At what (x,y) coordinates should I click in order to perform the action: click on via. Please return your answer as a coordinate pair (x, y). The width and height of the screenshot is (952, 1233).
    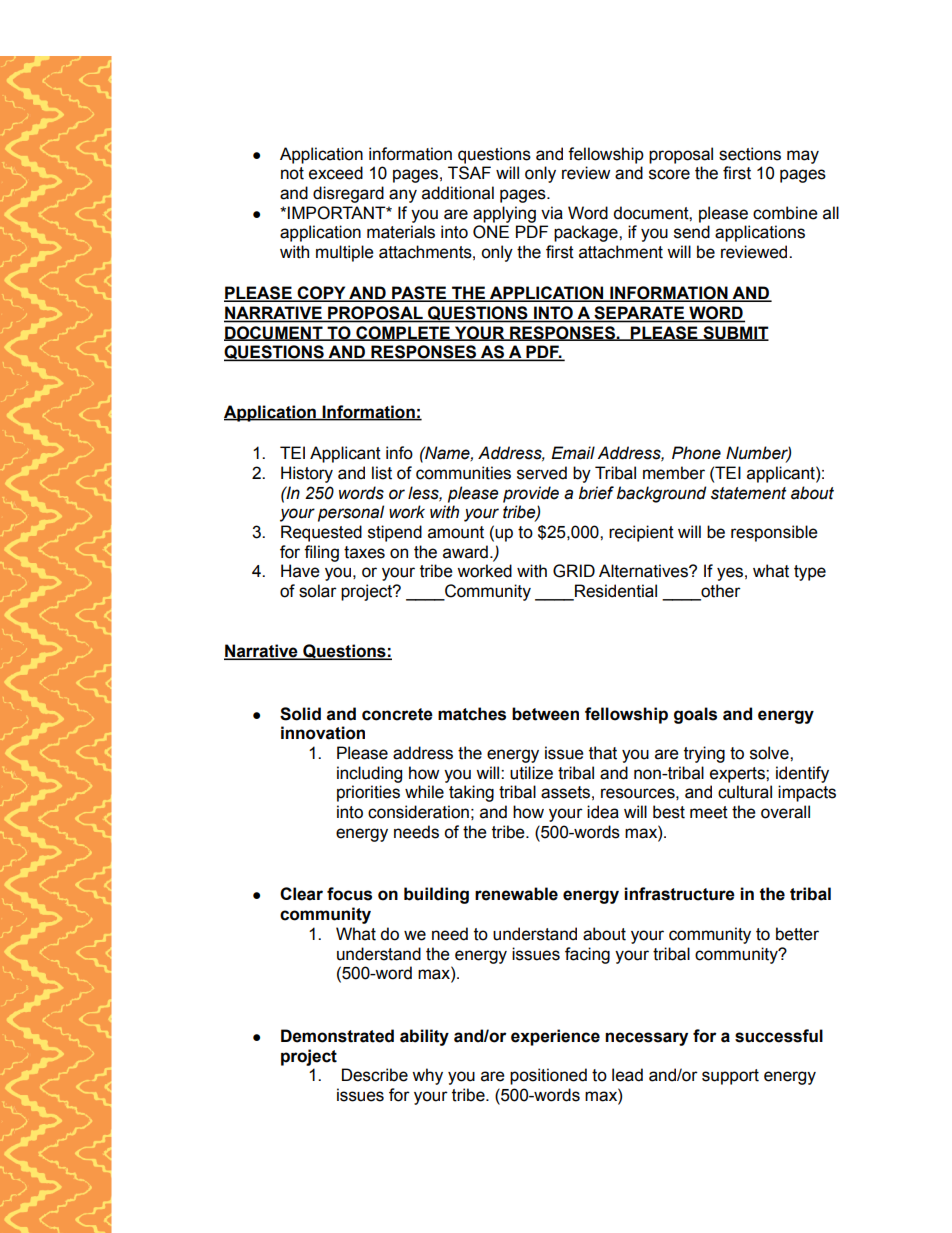
    Looking at the image, I should click on (552, 213).
